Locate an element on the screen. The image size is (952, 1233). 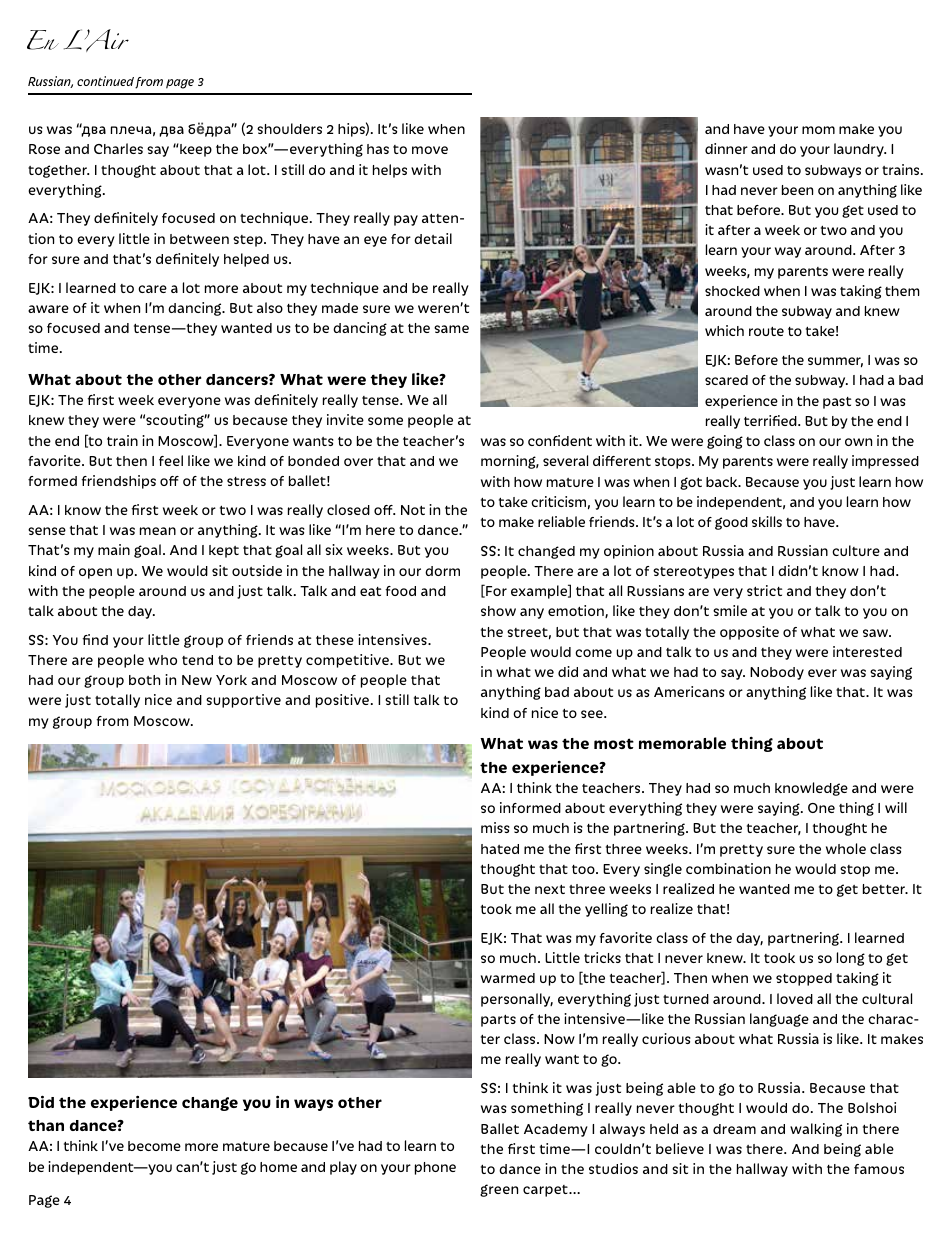
mom is located at coordinates (818, 130).
